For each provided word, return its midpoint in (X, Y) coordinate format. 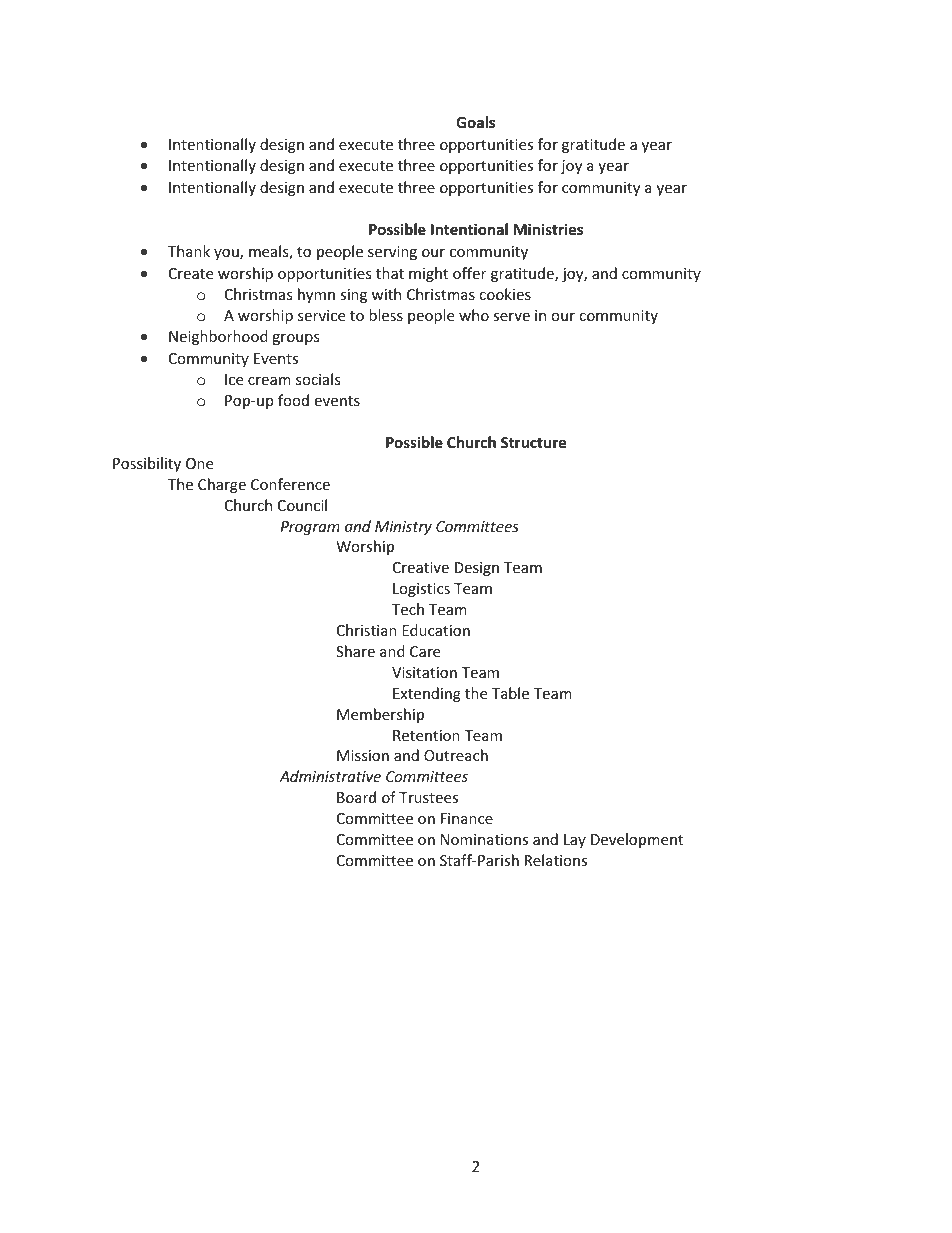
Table (510, 693)
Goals (475, 122)
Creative (421, 567)
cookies (505, 294)
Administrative (330, 776)
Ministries (548, 229)
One (199, 463)
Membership (380, 715)
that (390, 273)
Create (191, 273)
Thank (189, 251)
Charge (222, 485)
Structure (534, 442)
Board (356, 797)
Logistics (421, 590)
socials (318, 379)
